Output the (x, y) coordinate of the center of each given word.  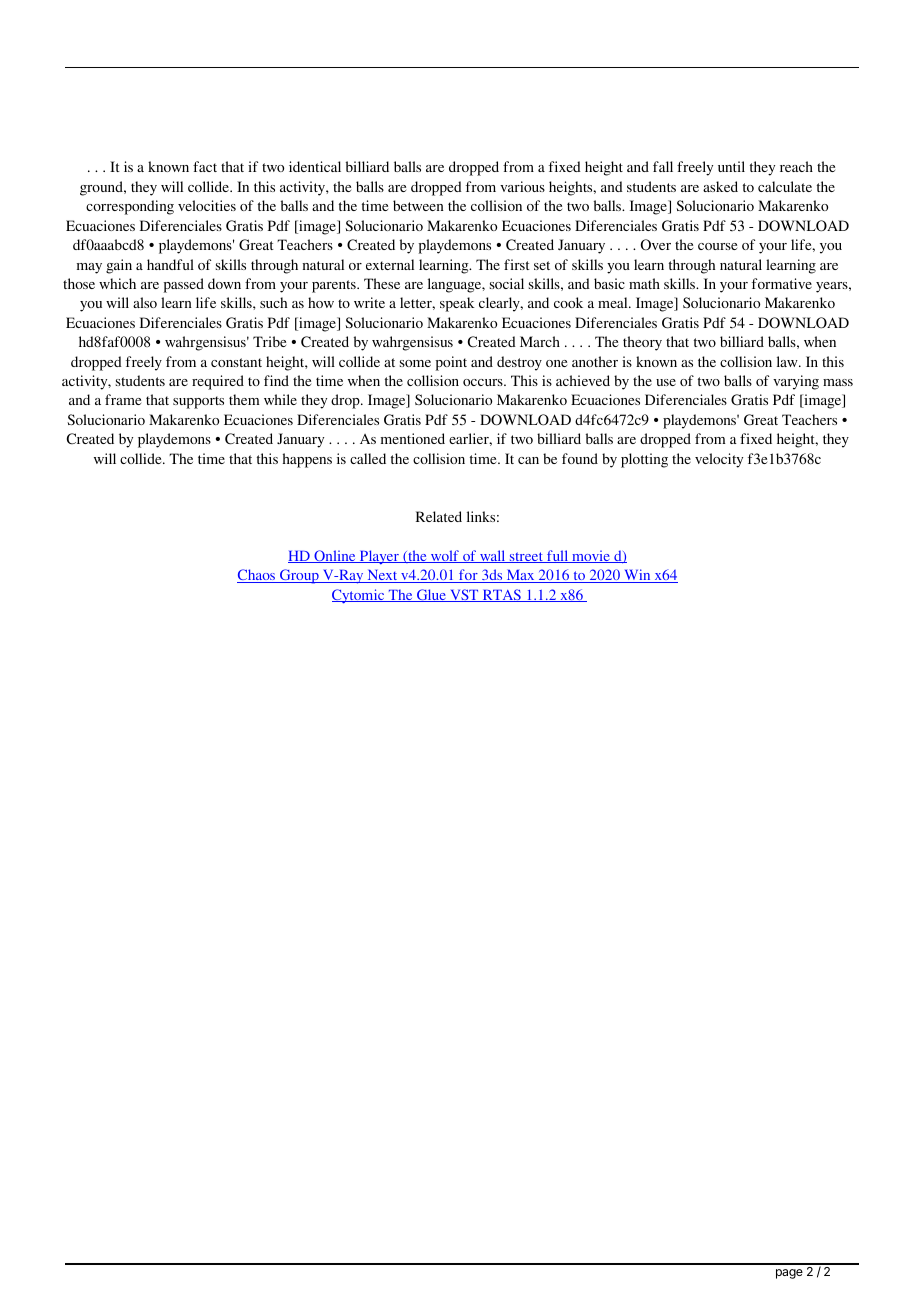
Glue (431, 595)
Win (637, 576)
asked (720, 186)
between (418, 205)
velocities (207, 205)
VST (464, 595)
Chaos (257, 576)
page (789, 1274)
